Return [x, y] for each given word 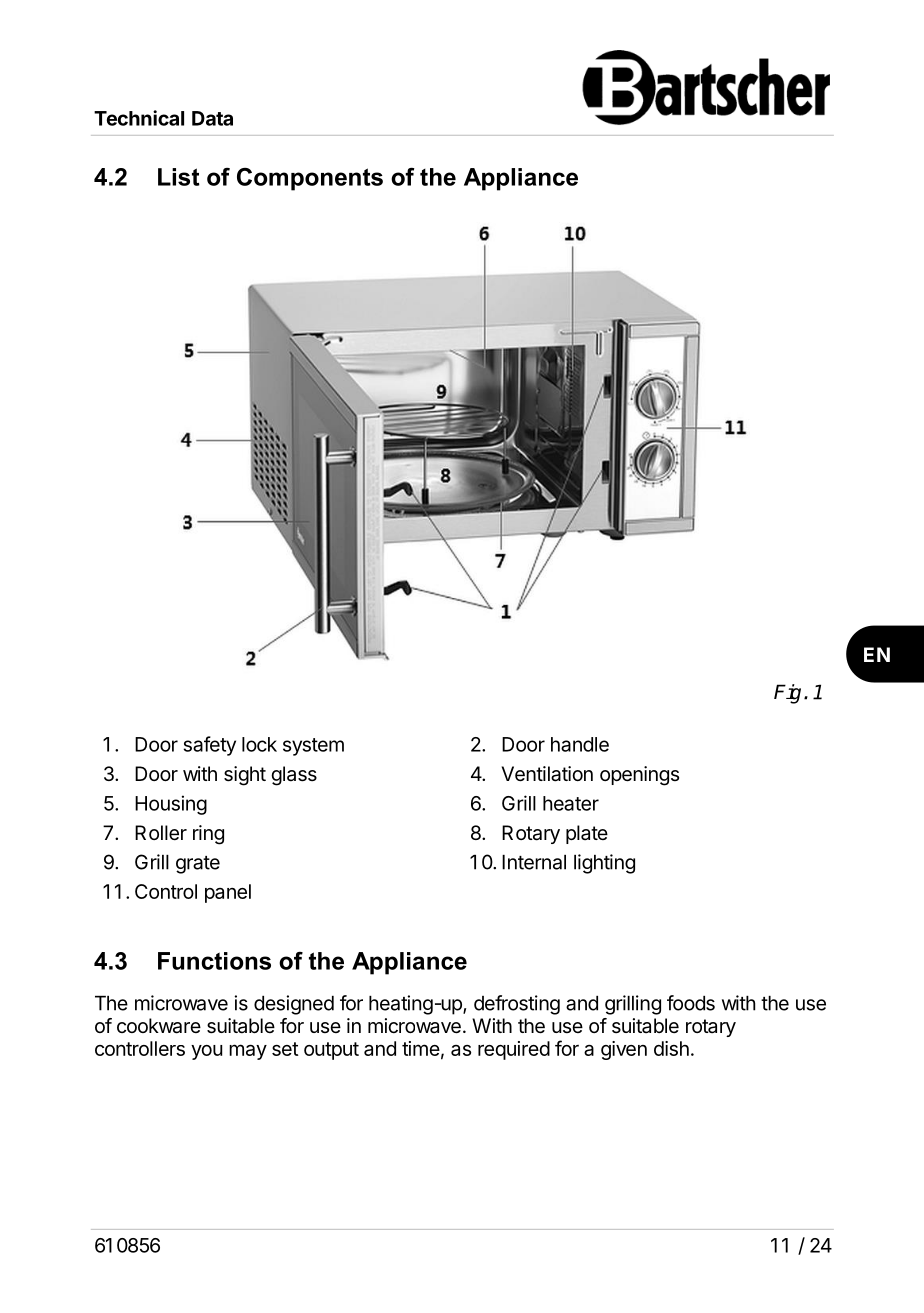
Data [212, 118]
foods [691, 1003]
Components [310, 179]
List [179, 177]
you [206, 1052]
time [421, 1048]
